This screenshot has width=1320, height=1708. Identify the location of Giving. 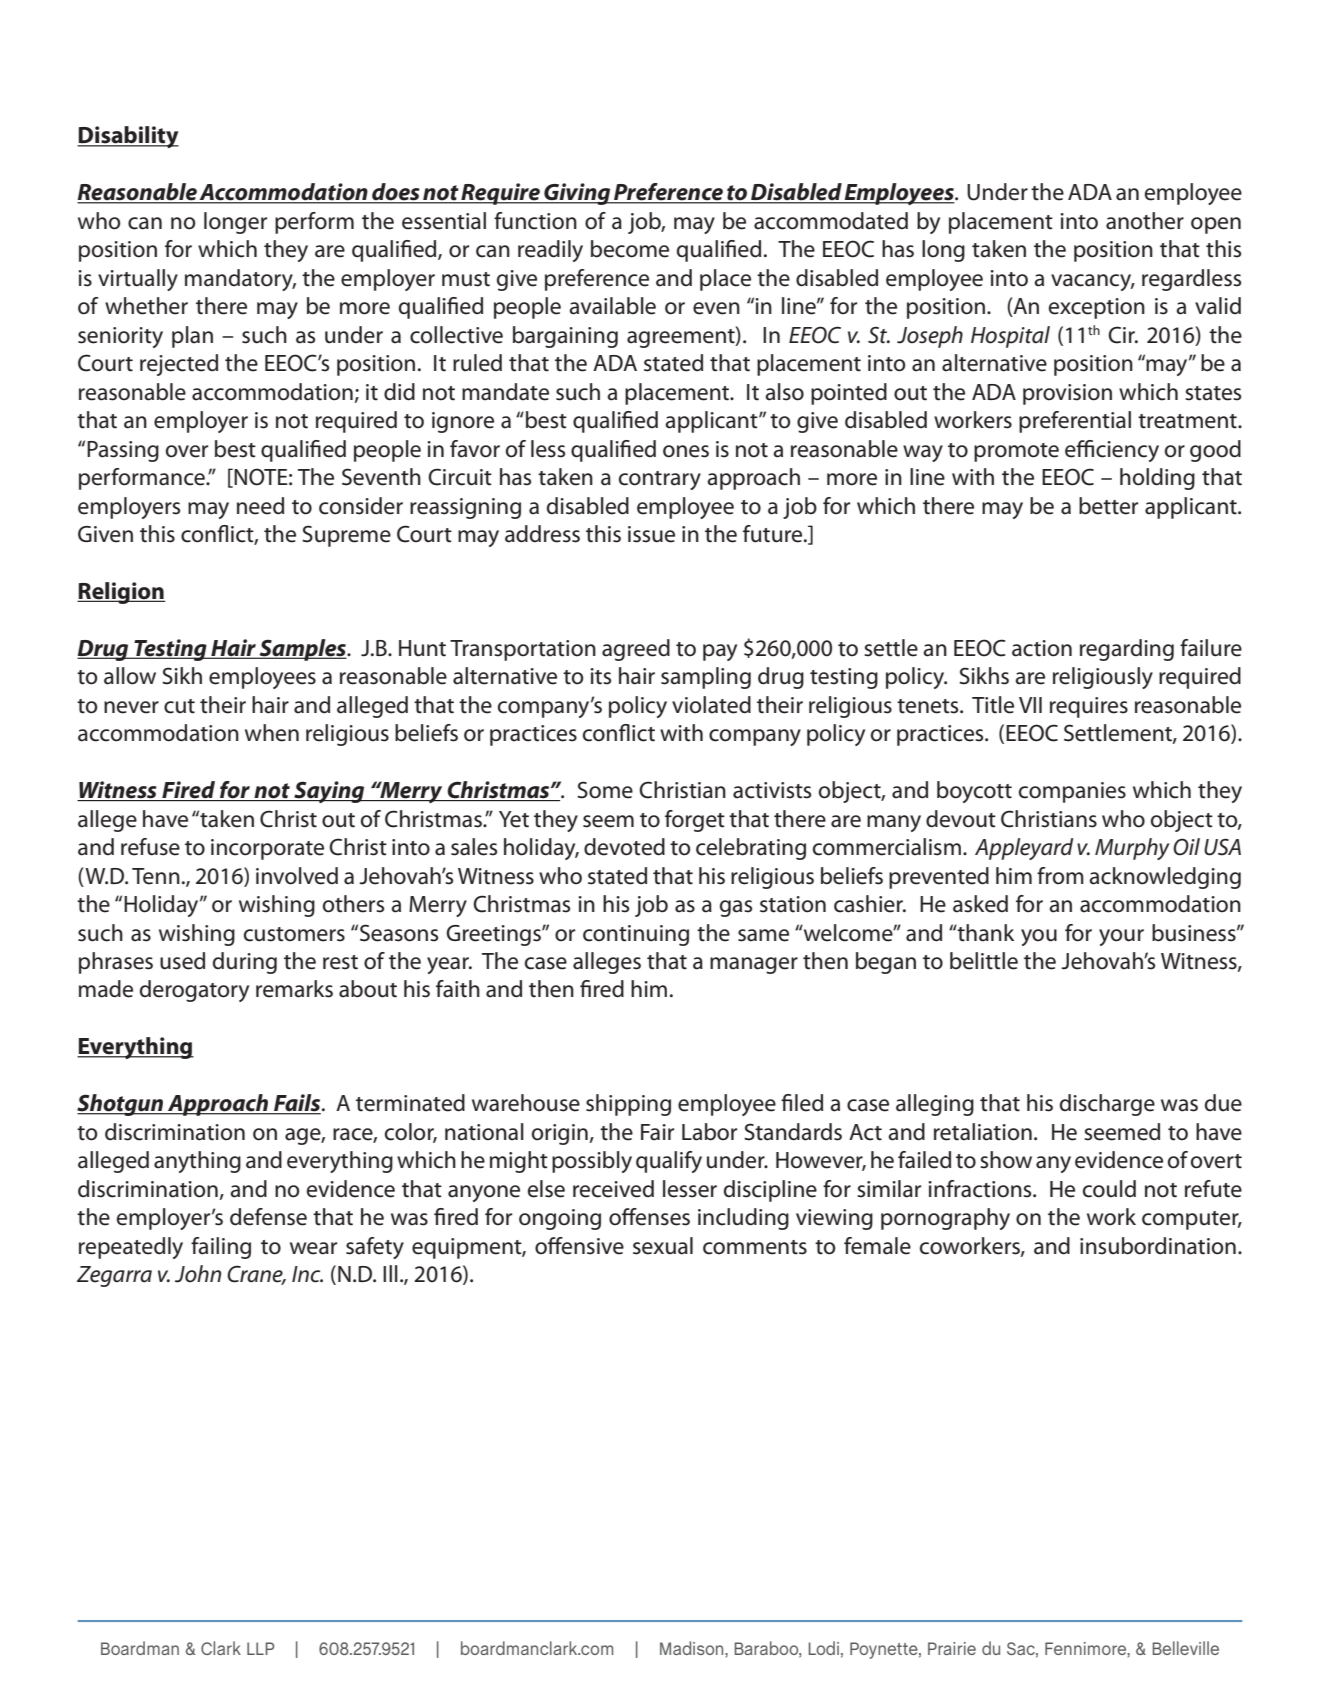
(577, 194).
